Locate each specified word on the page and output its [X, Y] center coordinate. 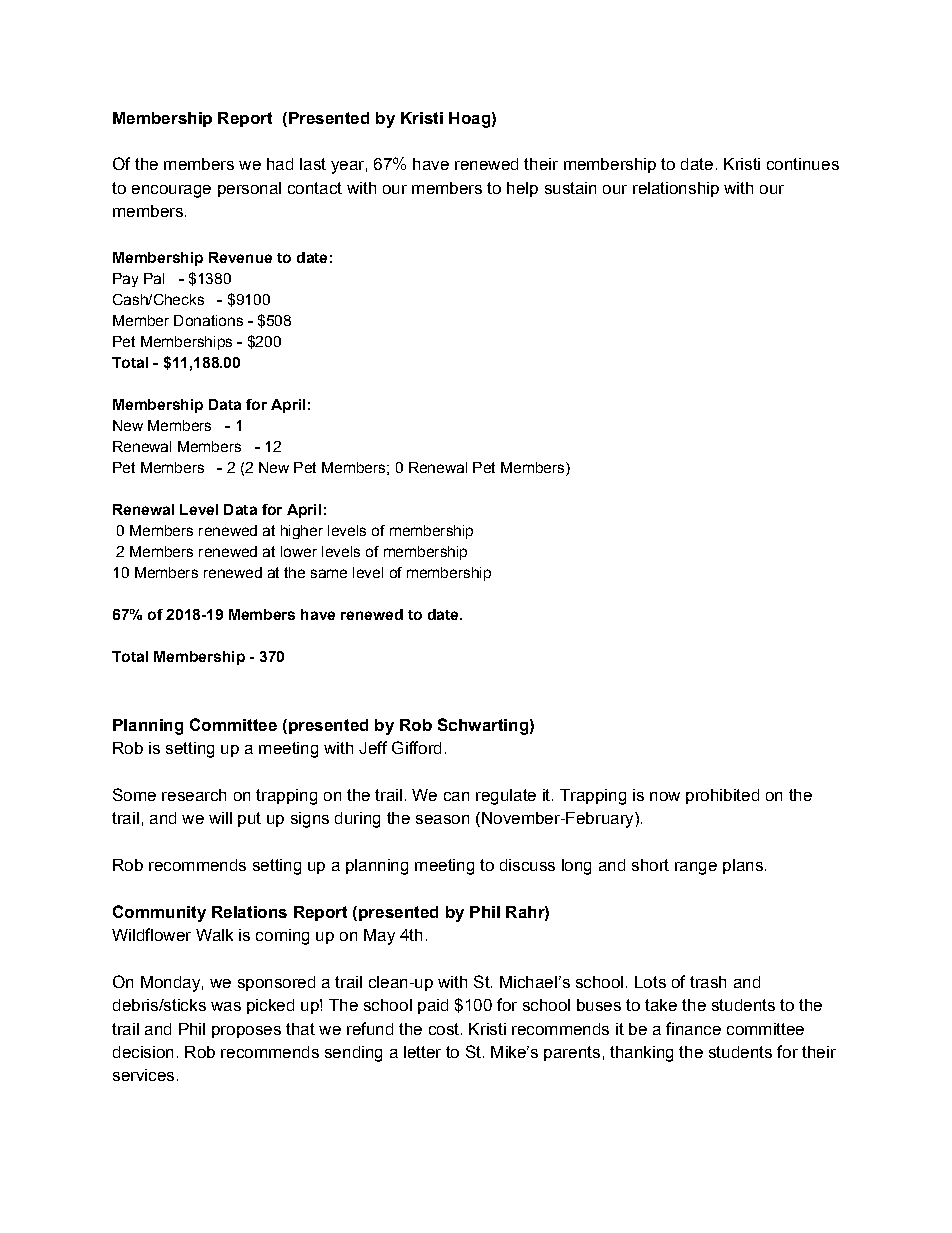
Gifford [416, 747]
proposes [246, 1032]
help [522, 189]
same [329, 573]
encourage [171, 191]
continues [803, 164]
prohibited [722, 796]
